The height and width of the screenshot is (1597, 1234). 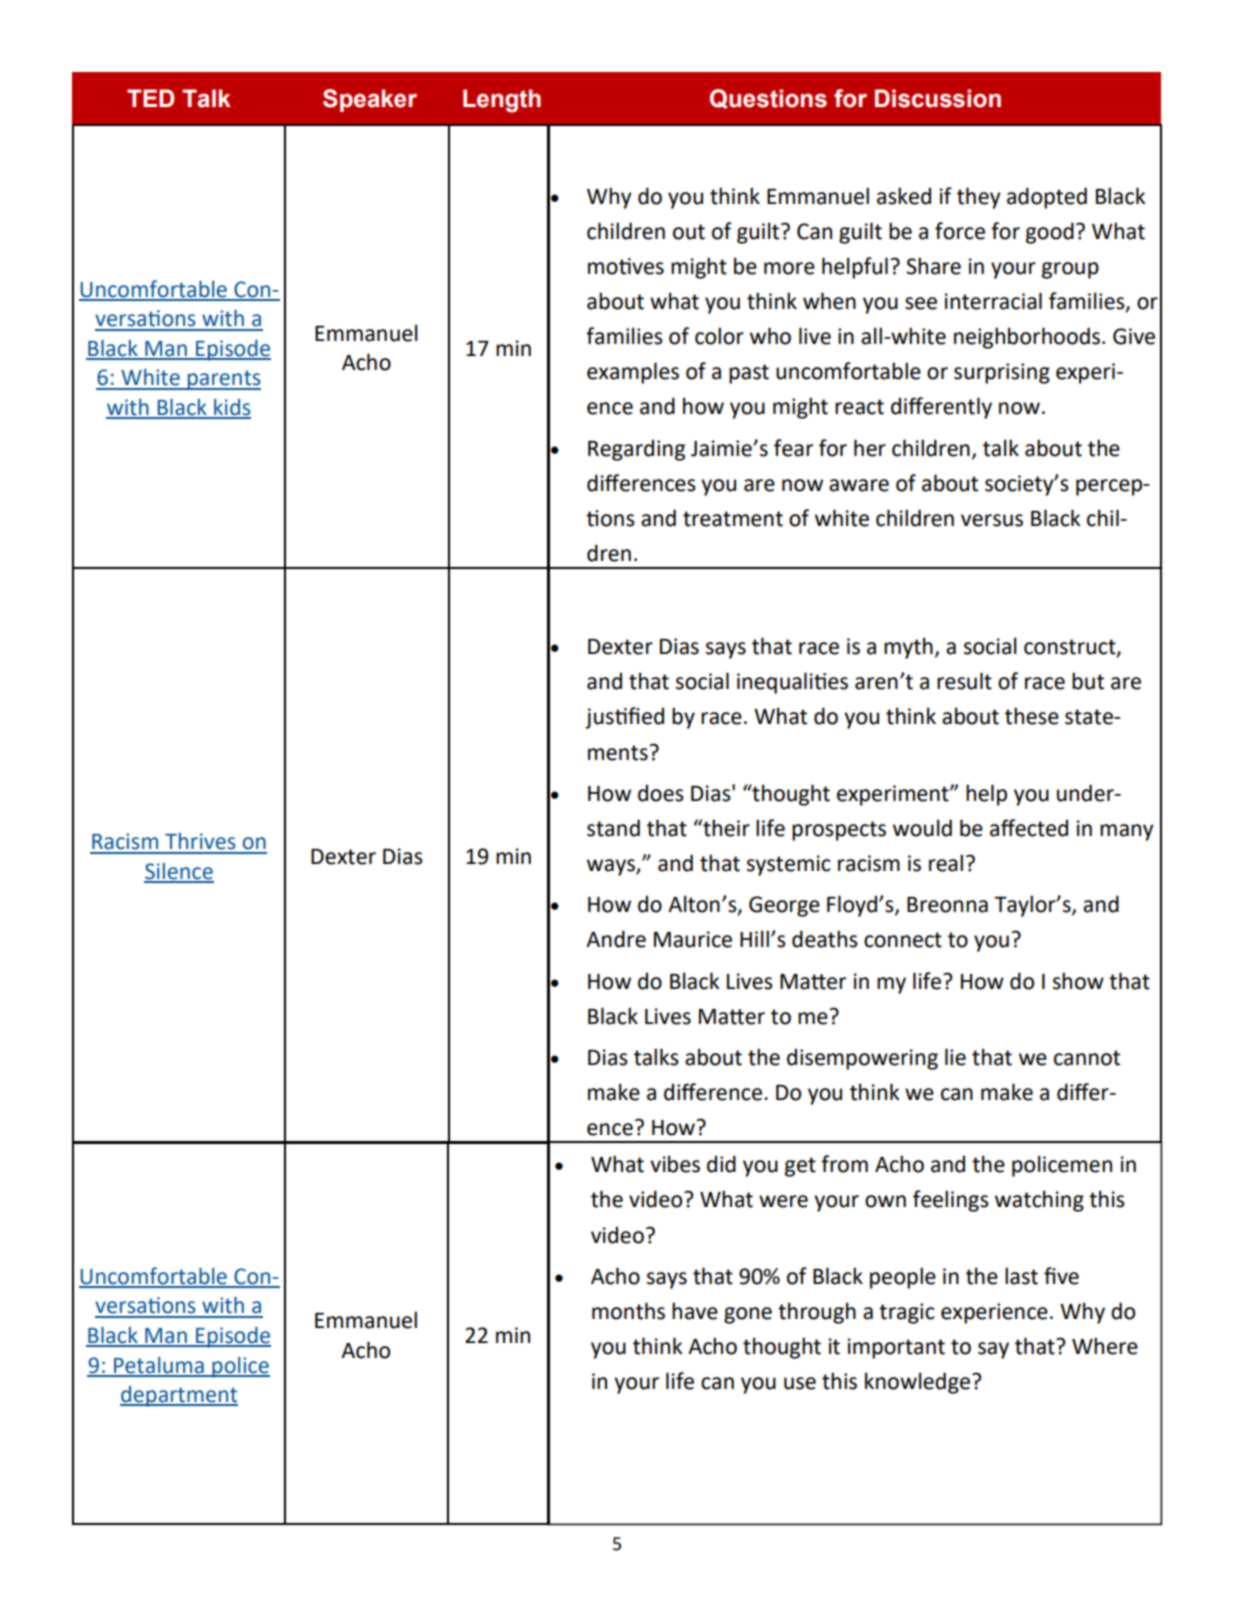 What do you see at coordinates (1032, 716) in the screenshot?
I see `these` at bounding box center [1032, 716].
